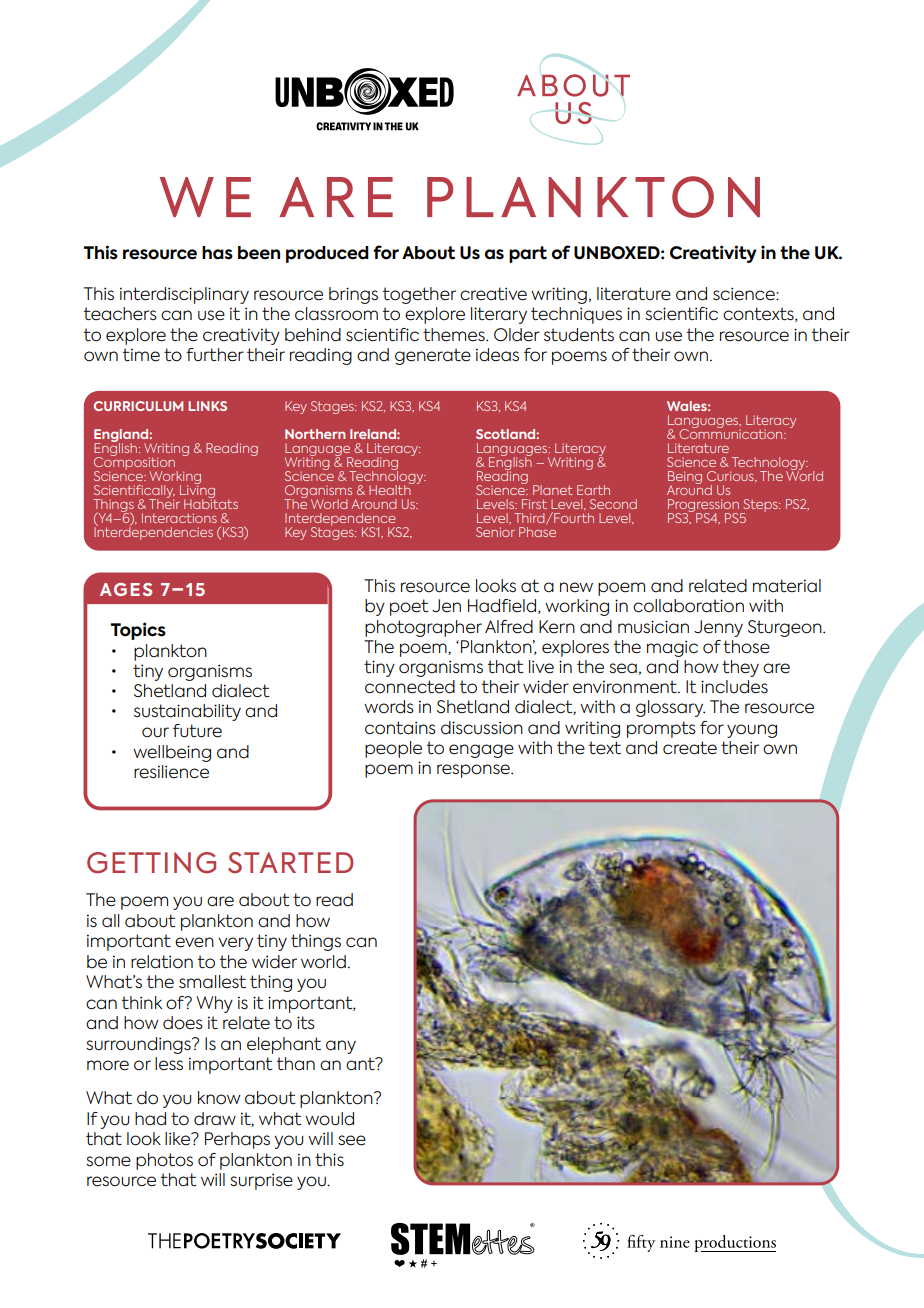  Describe the element at coordinates (197, 491) in the screenshot. I see `Living` at that location.
